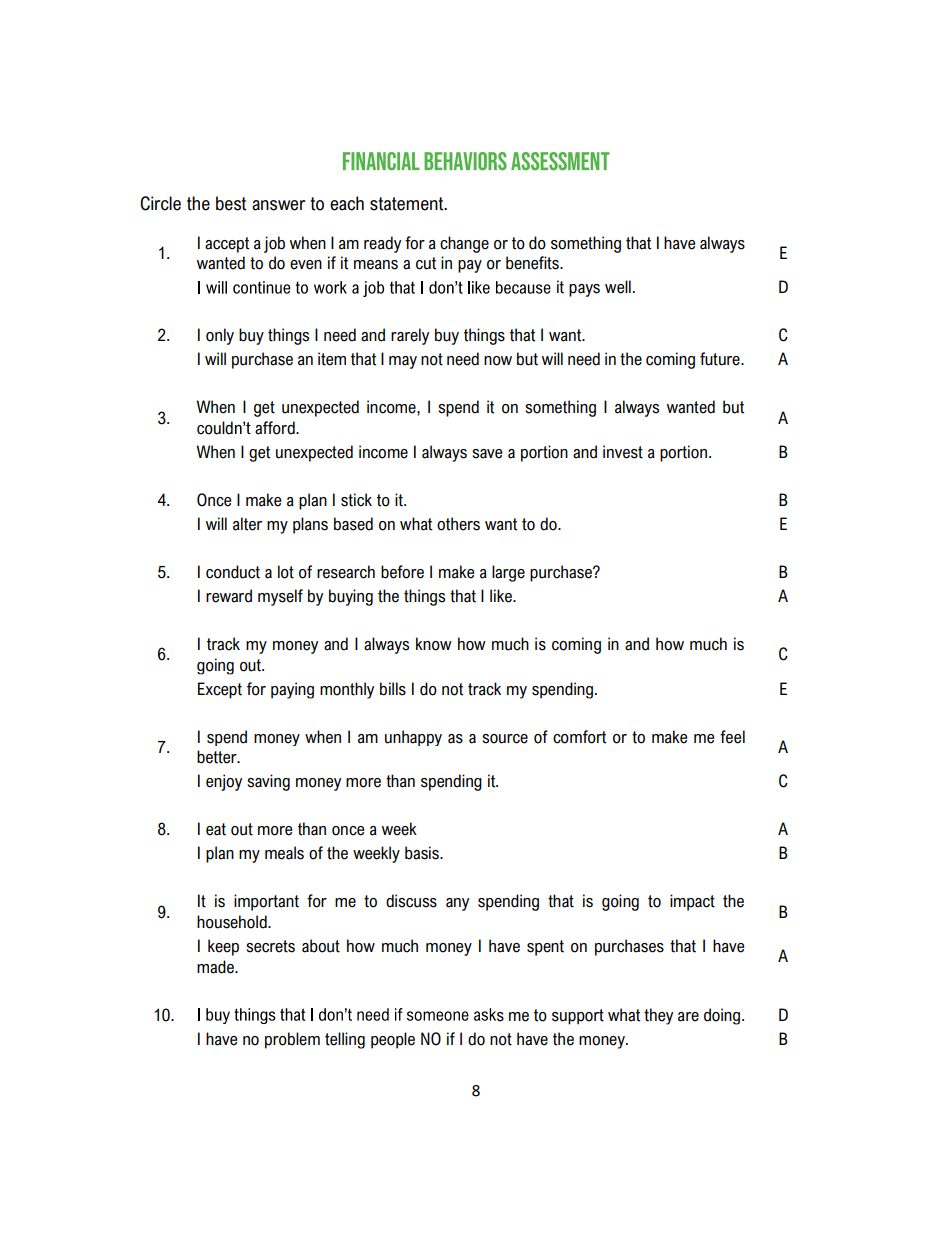 The height and width of the screenshot is (1233, 952). Describe the element at coordinates (502, 596) in the screenshot. I see `like` at that location.
